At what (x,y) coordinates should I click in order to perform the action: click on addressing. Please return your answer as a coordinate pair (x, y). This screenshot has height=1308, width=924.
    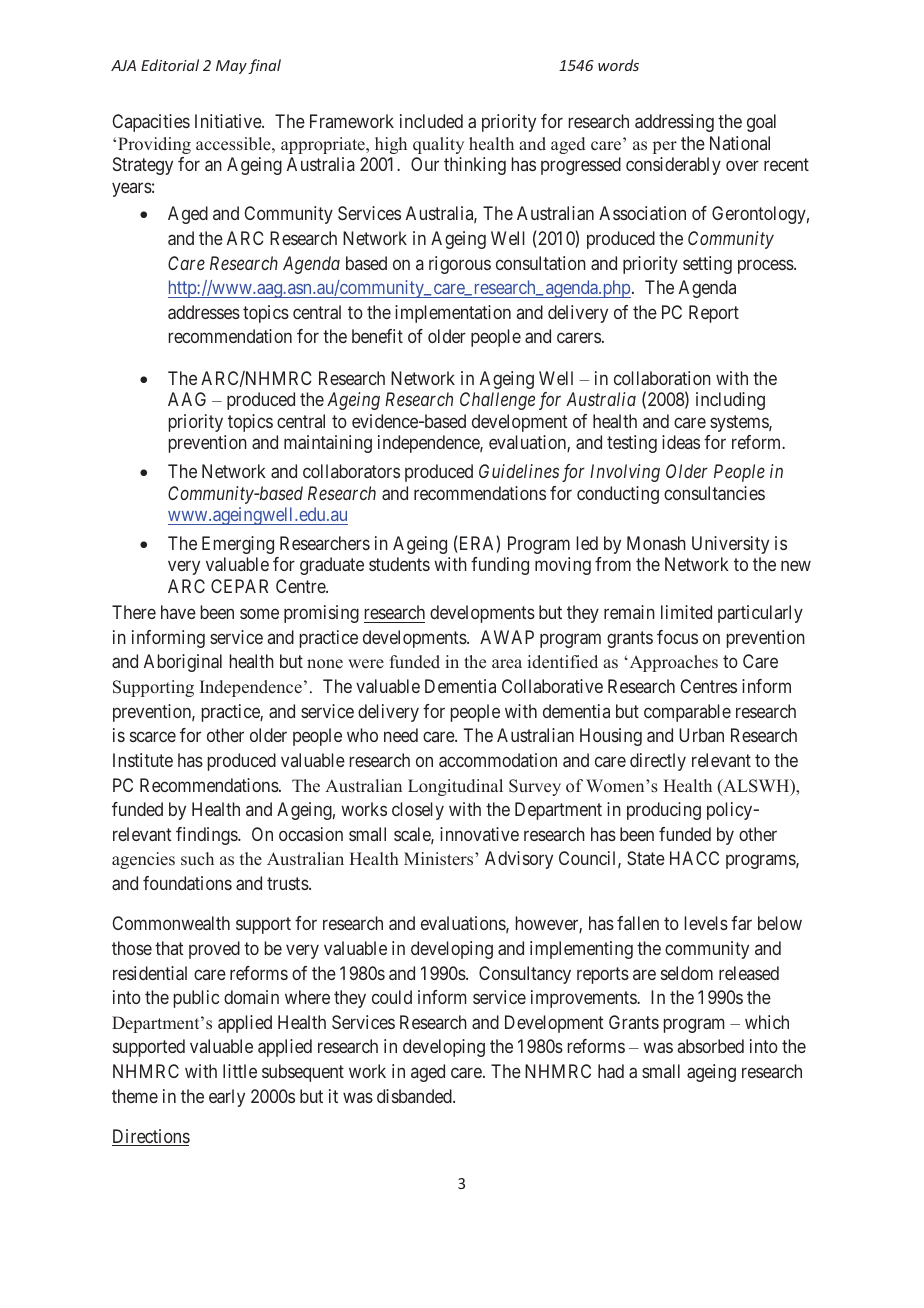
    Looking at the image, I should click on (674, 123).
